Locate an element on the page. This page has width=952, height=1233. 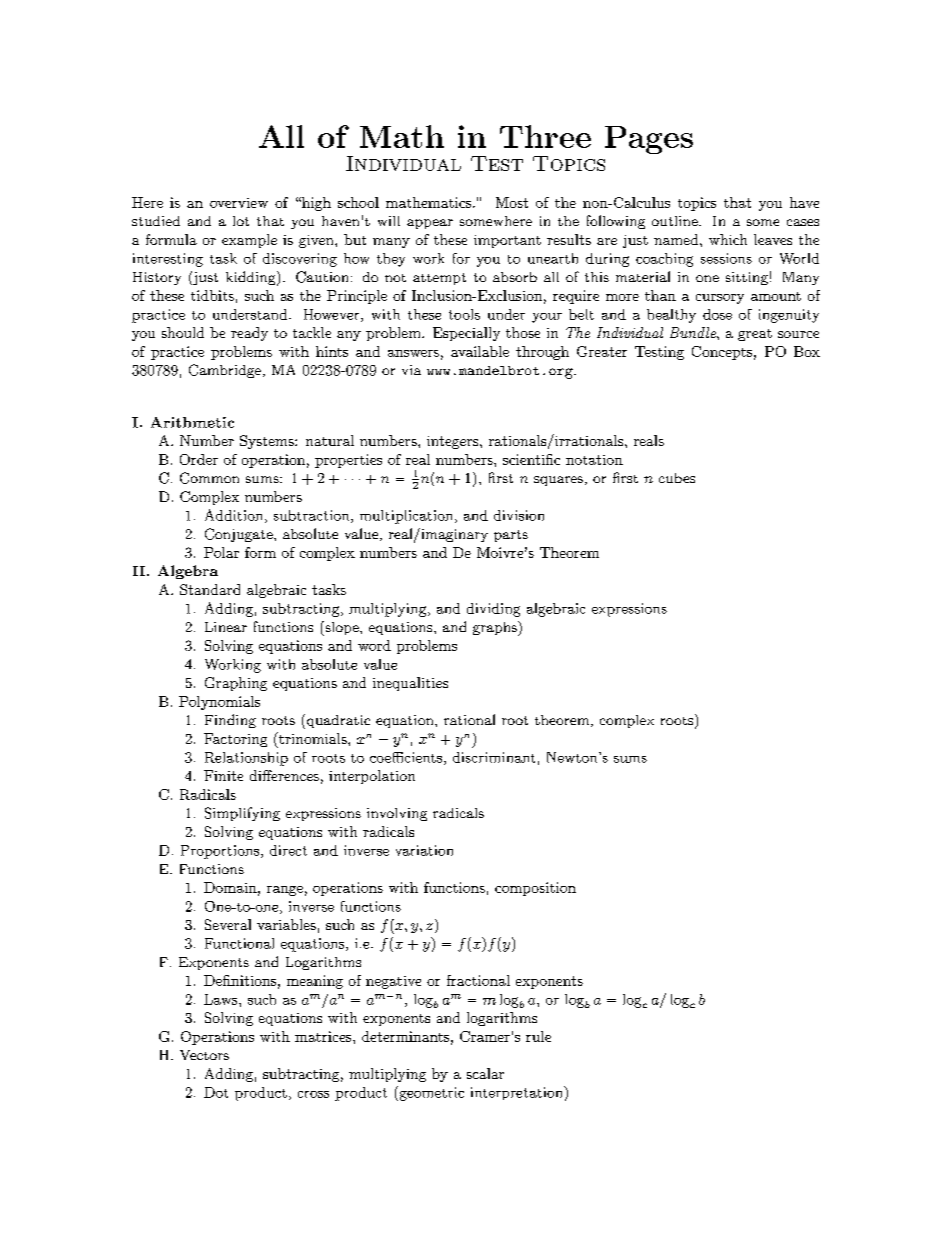
Vectors is located at coordinates (204, 1055).
